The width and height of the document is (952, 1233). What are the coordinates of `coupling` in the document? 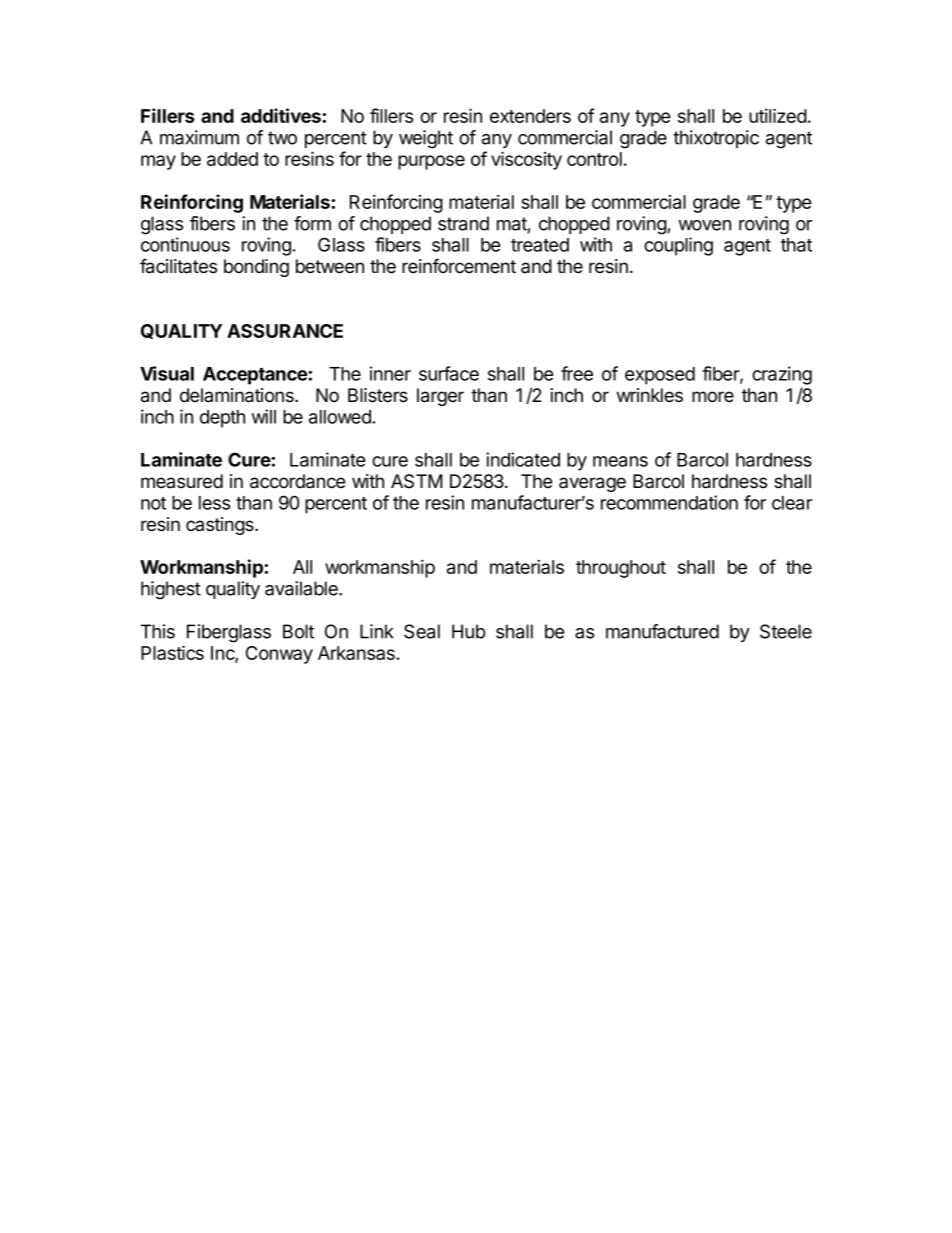 It's located at (678, 246).
